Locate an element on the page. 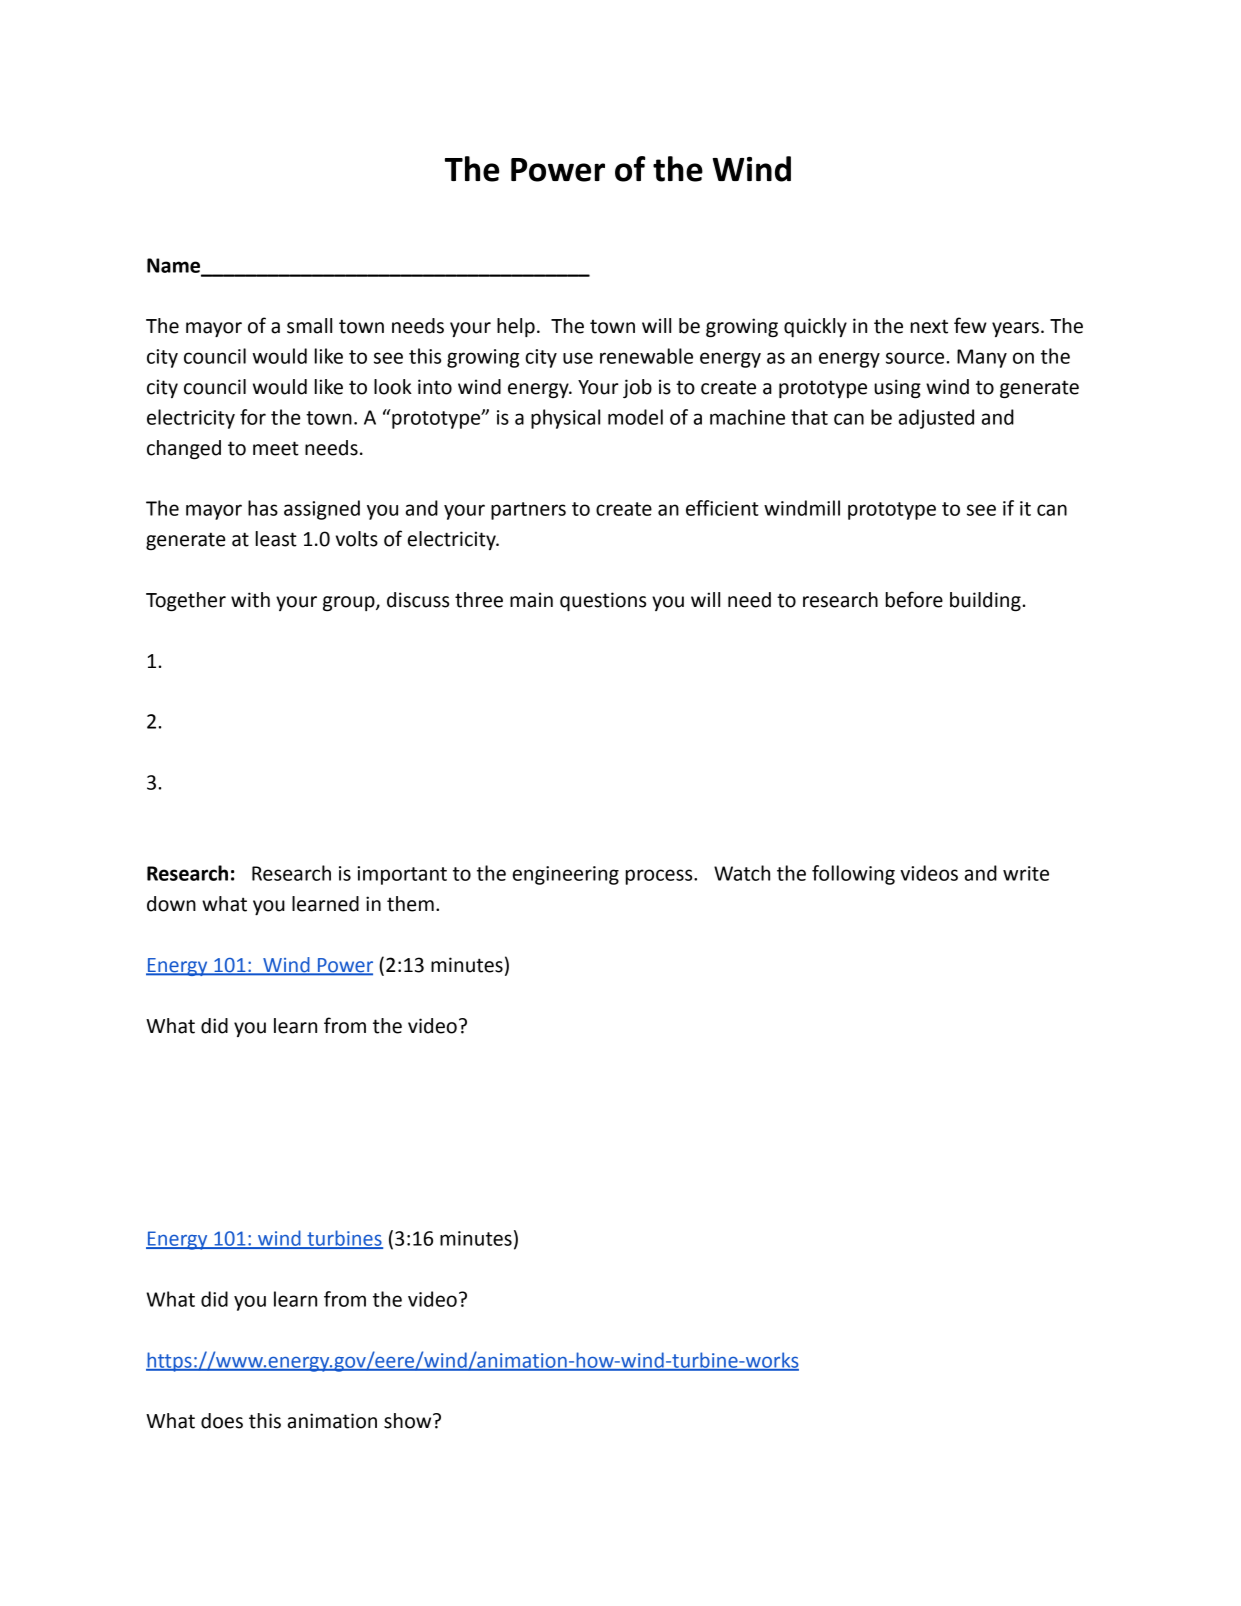 This page has height=1606, width=1241. small is located at coordinates (309, 326).
